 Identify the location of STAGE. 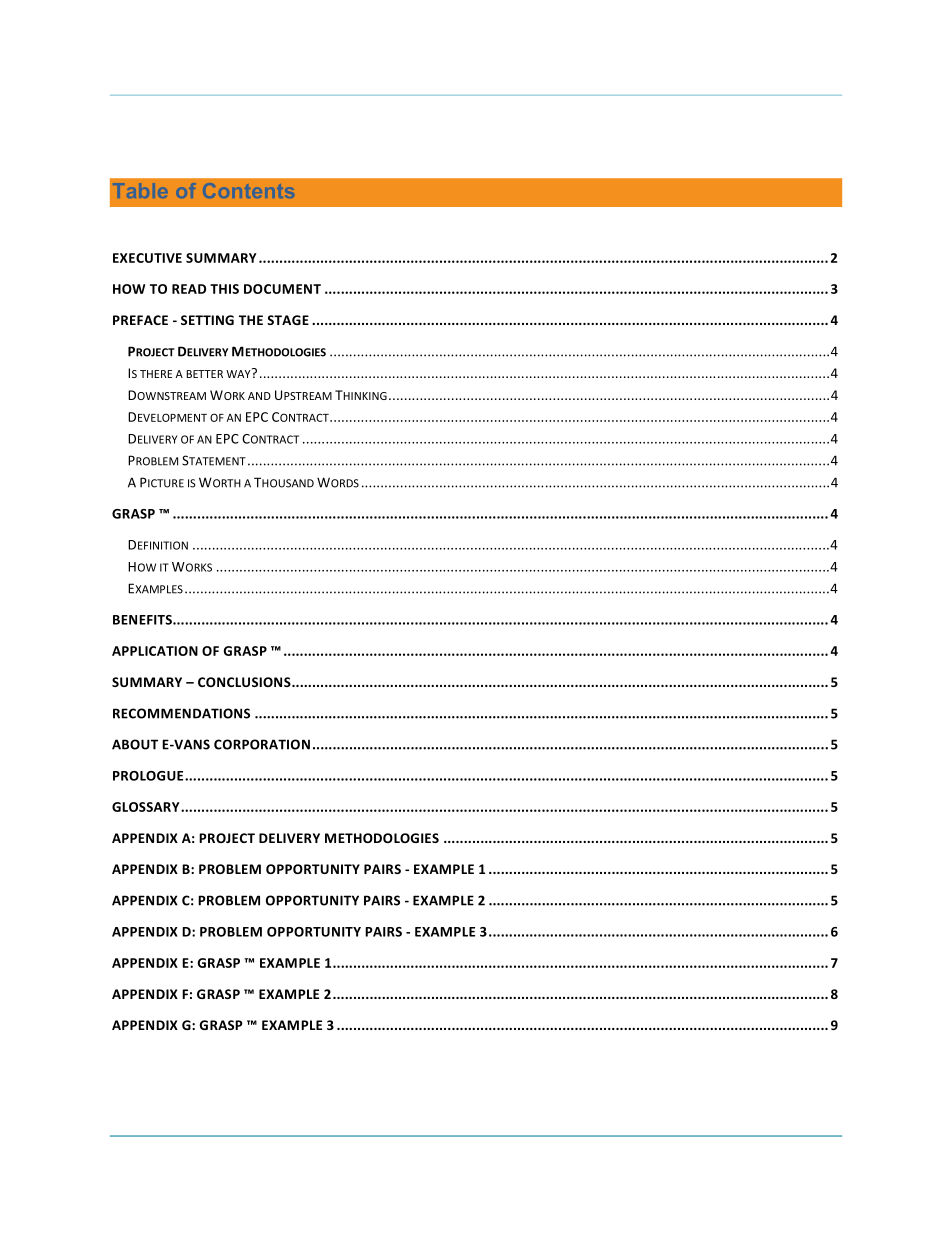
(288, 320).
